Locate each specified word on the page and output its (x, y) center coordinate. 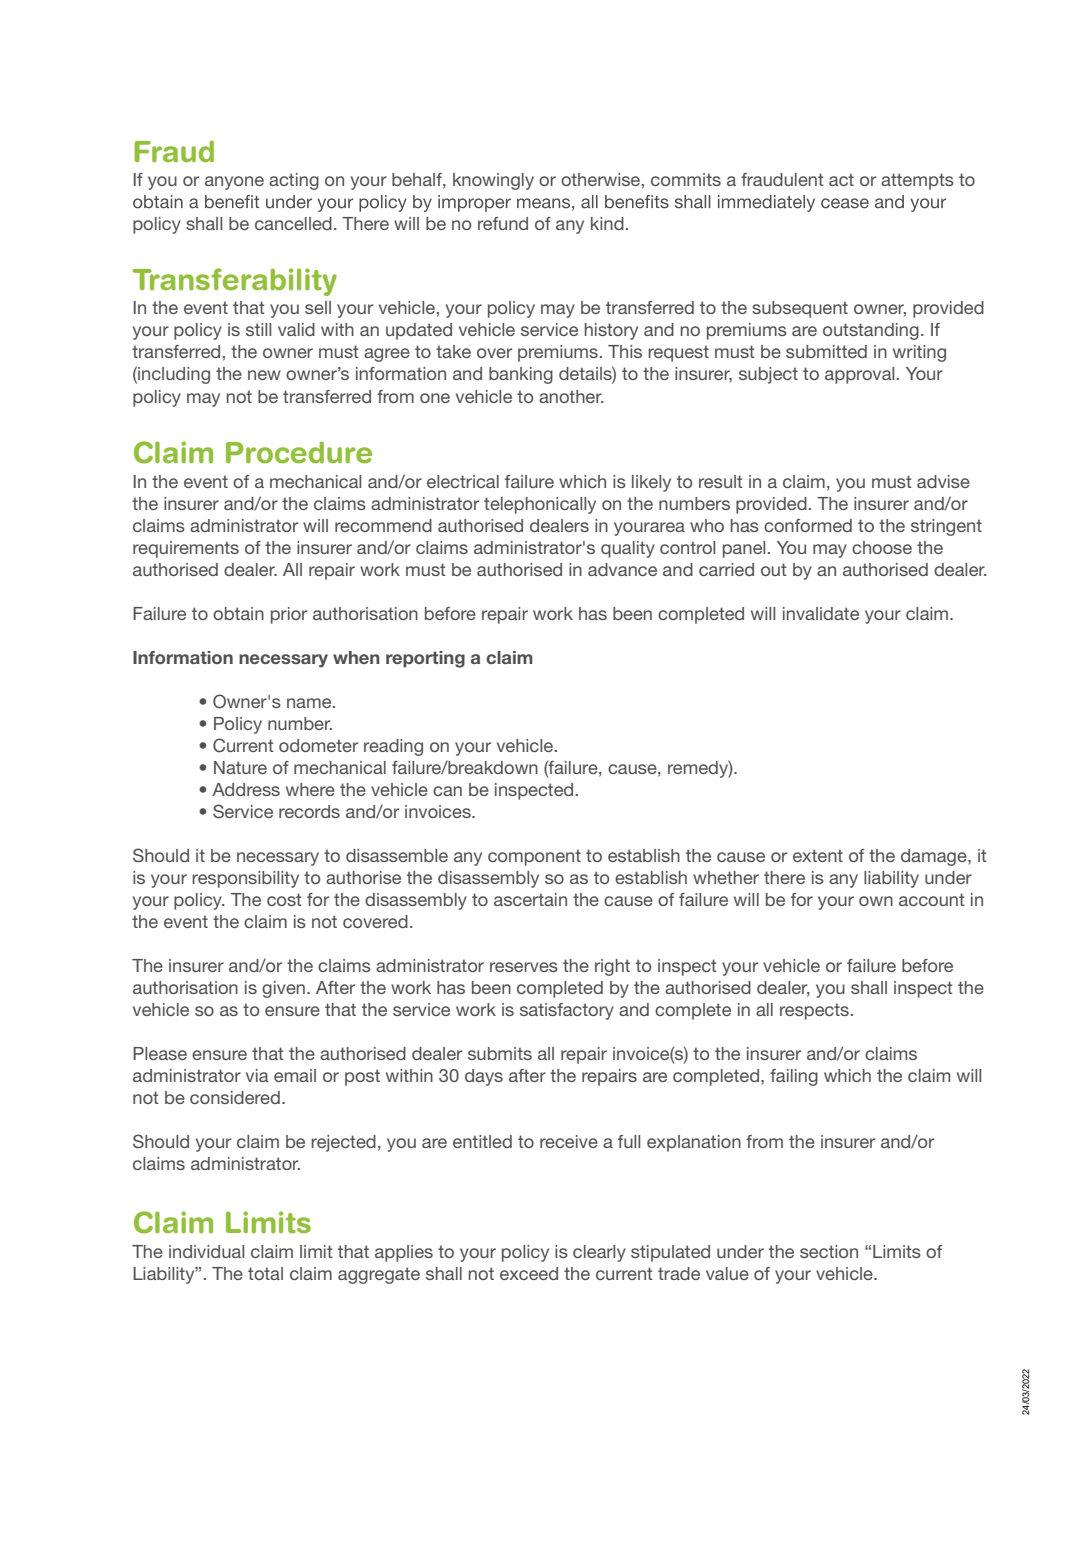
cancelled (293, 223)
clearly (599, 1253)
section (829, 1251)
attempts (917, 181)
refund (503, 223)
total (265, 1273)
